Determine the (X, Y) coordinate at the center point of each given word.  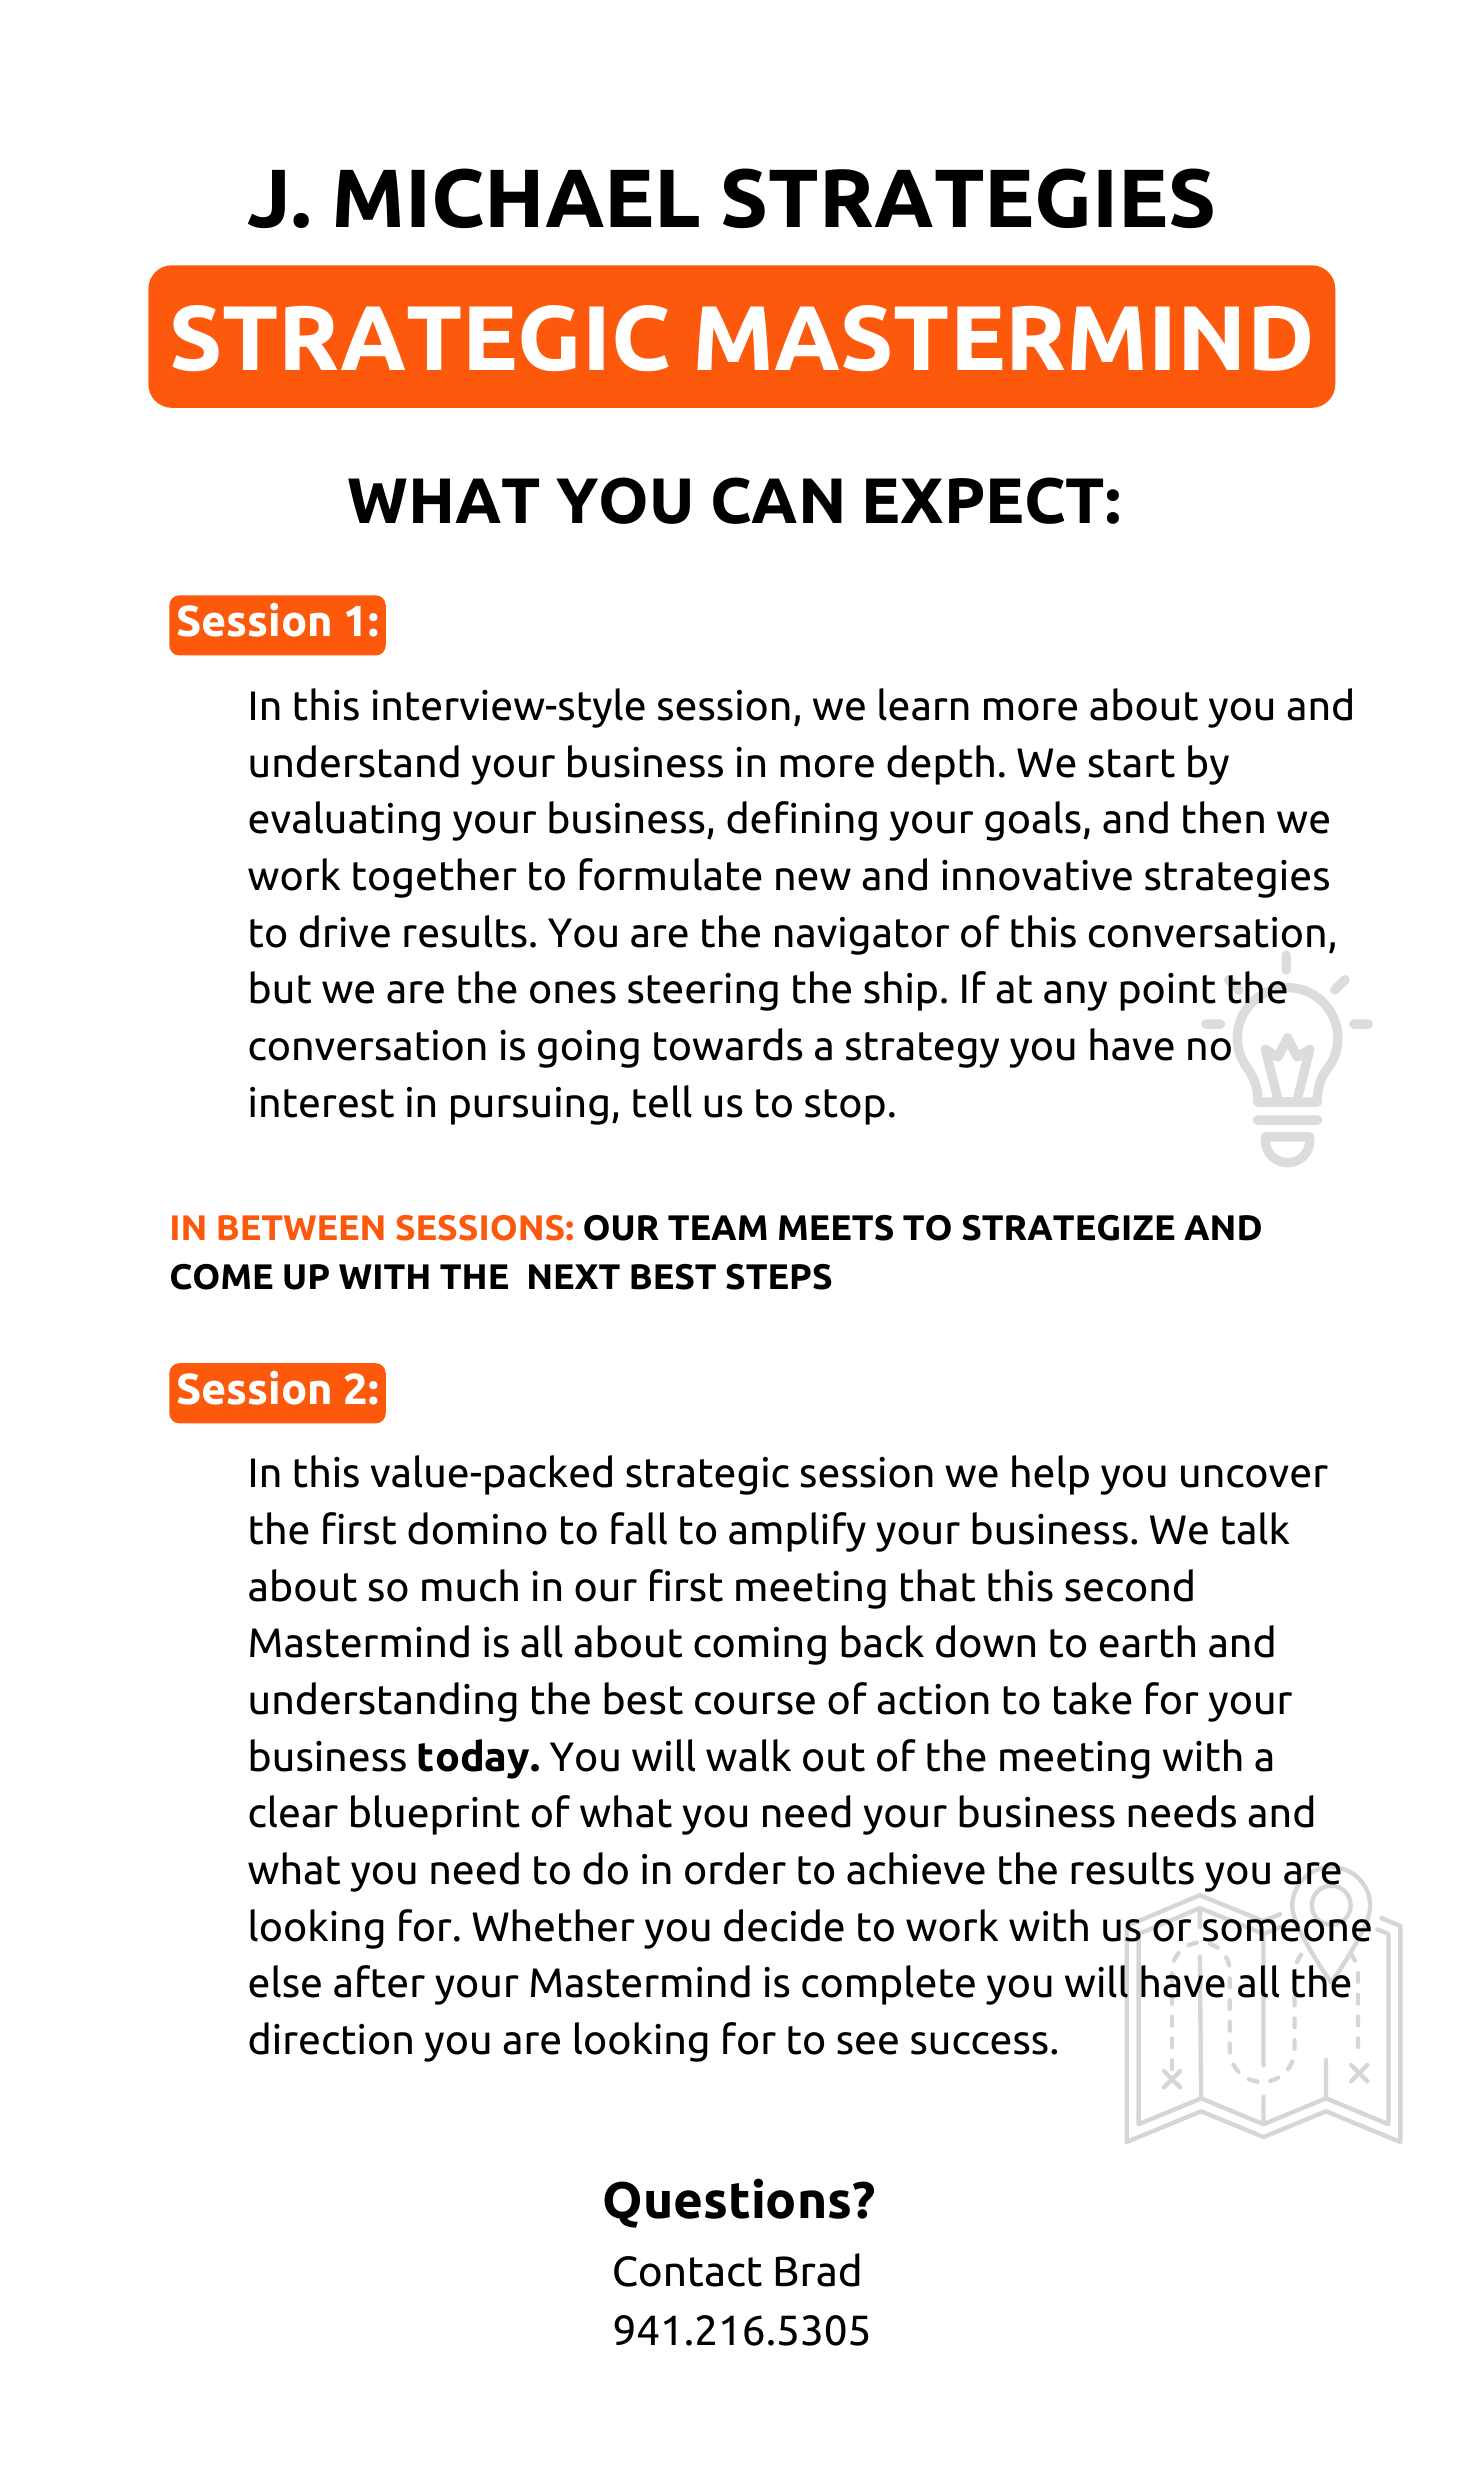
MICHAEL (517, 198)
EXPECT (984, 500)
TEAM (717, 1227)
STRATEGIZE (1068, 1228)
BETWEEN (301, 1227)
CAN (777, 500)
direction (330, 2038)
